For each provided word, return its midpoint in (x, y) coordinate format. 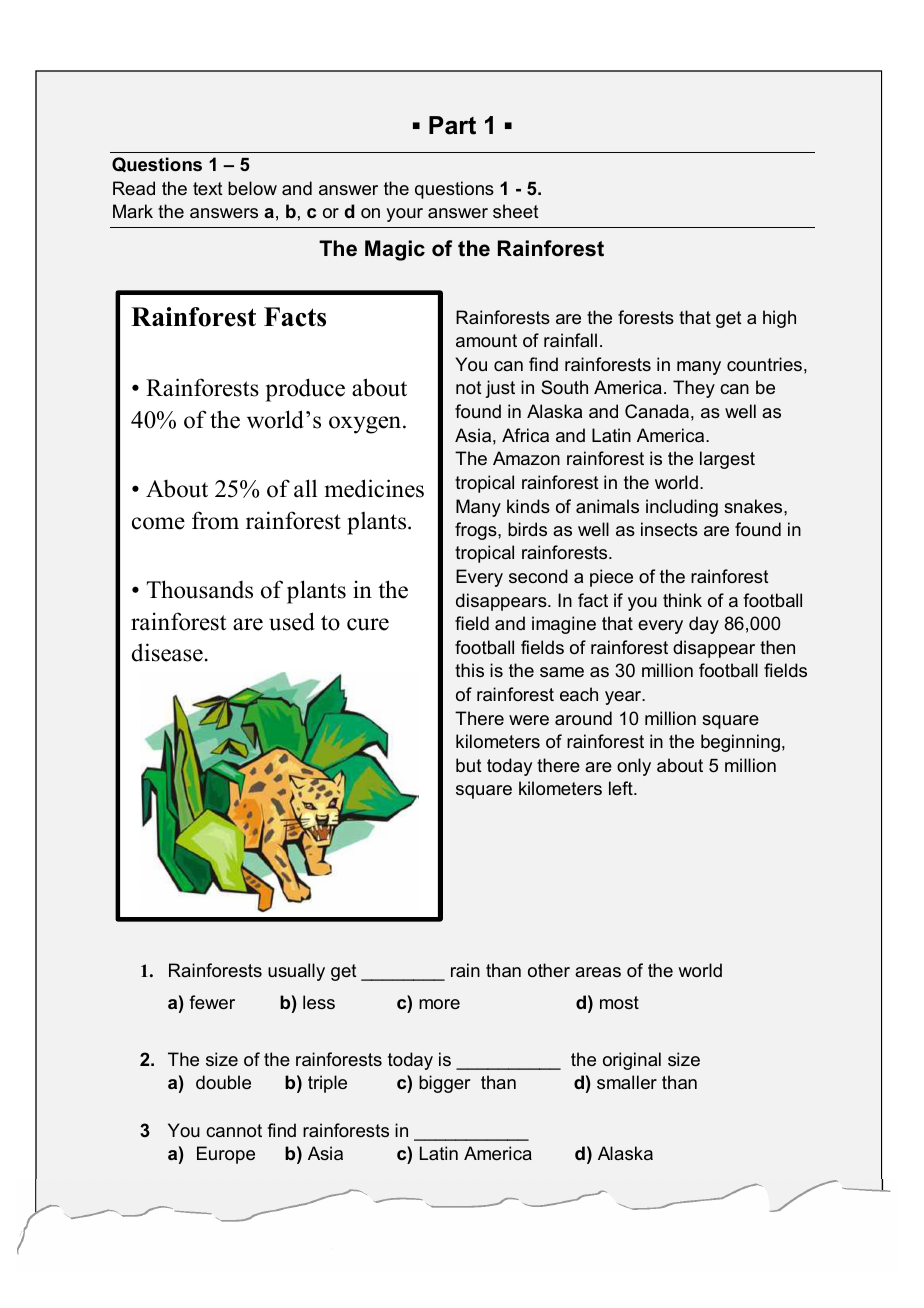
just (500, 389)
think (682, 600)
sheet (516, 211)
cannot (234, 1130)
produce (305, 390)
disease (167, 652)
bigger (444, 1084)
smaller (627, 1082)
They (694, 389)
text (208, 188)
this (469, 670)
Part (452, 125)
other (549, 970)
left (622, 788)
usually (296, 972)
